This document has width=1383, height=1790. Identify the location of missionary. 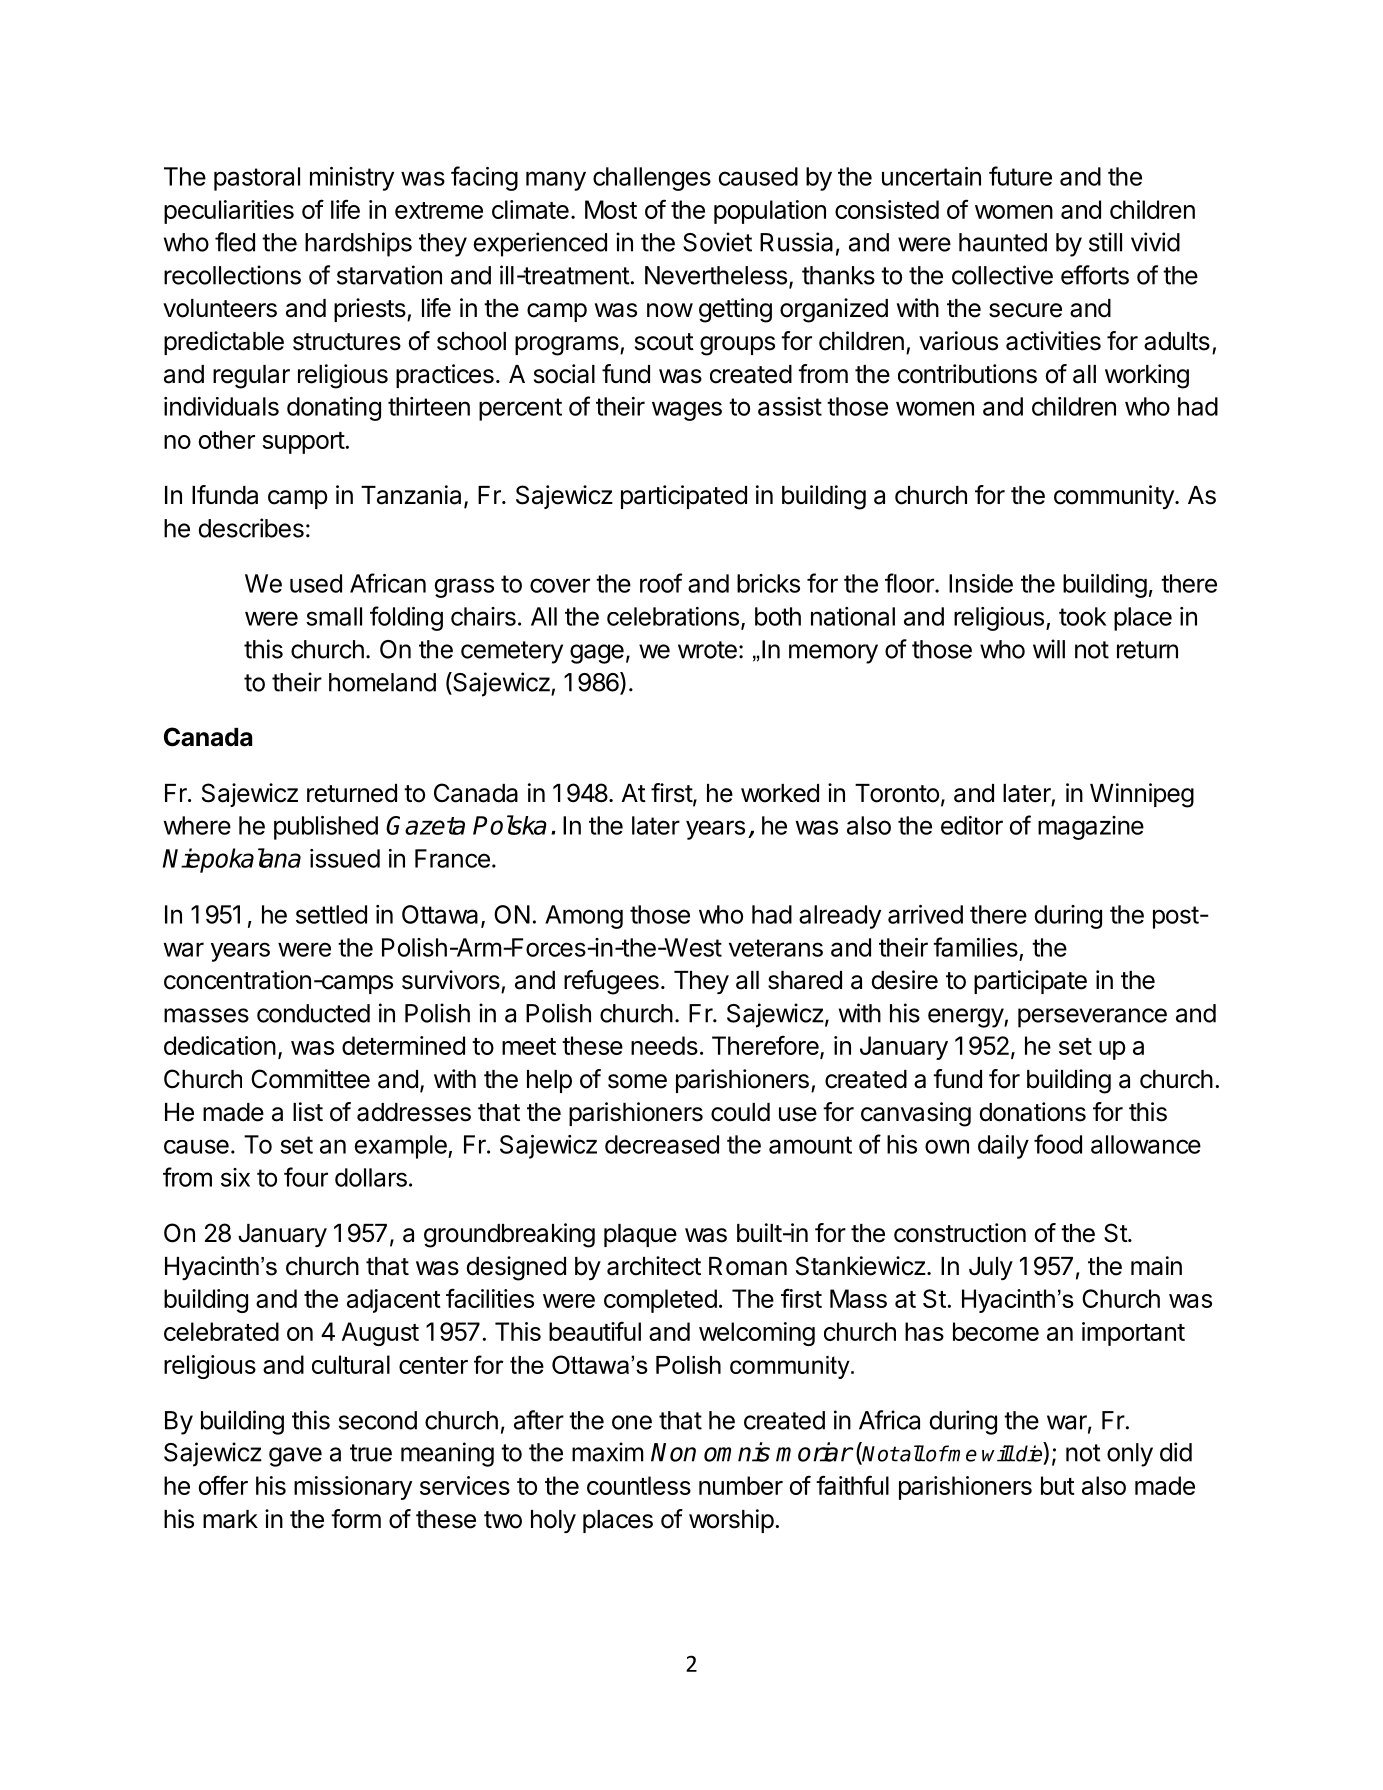
(353, 1488).
